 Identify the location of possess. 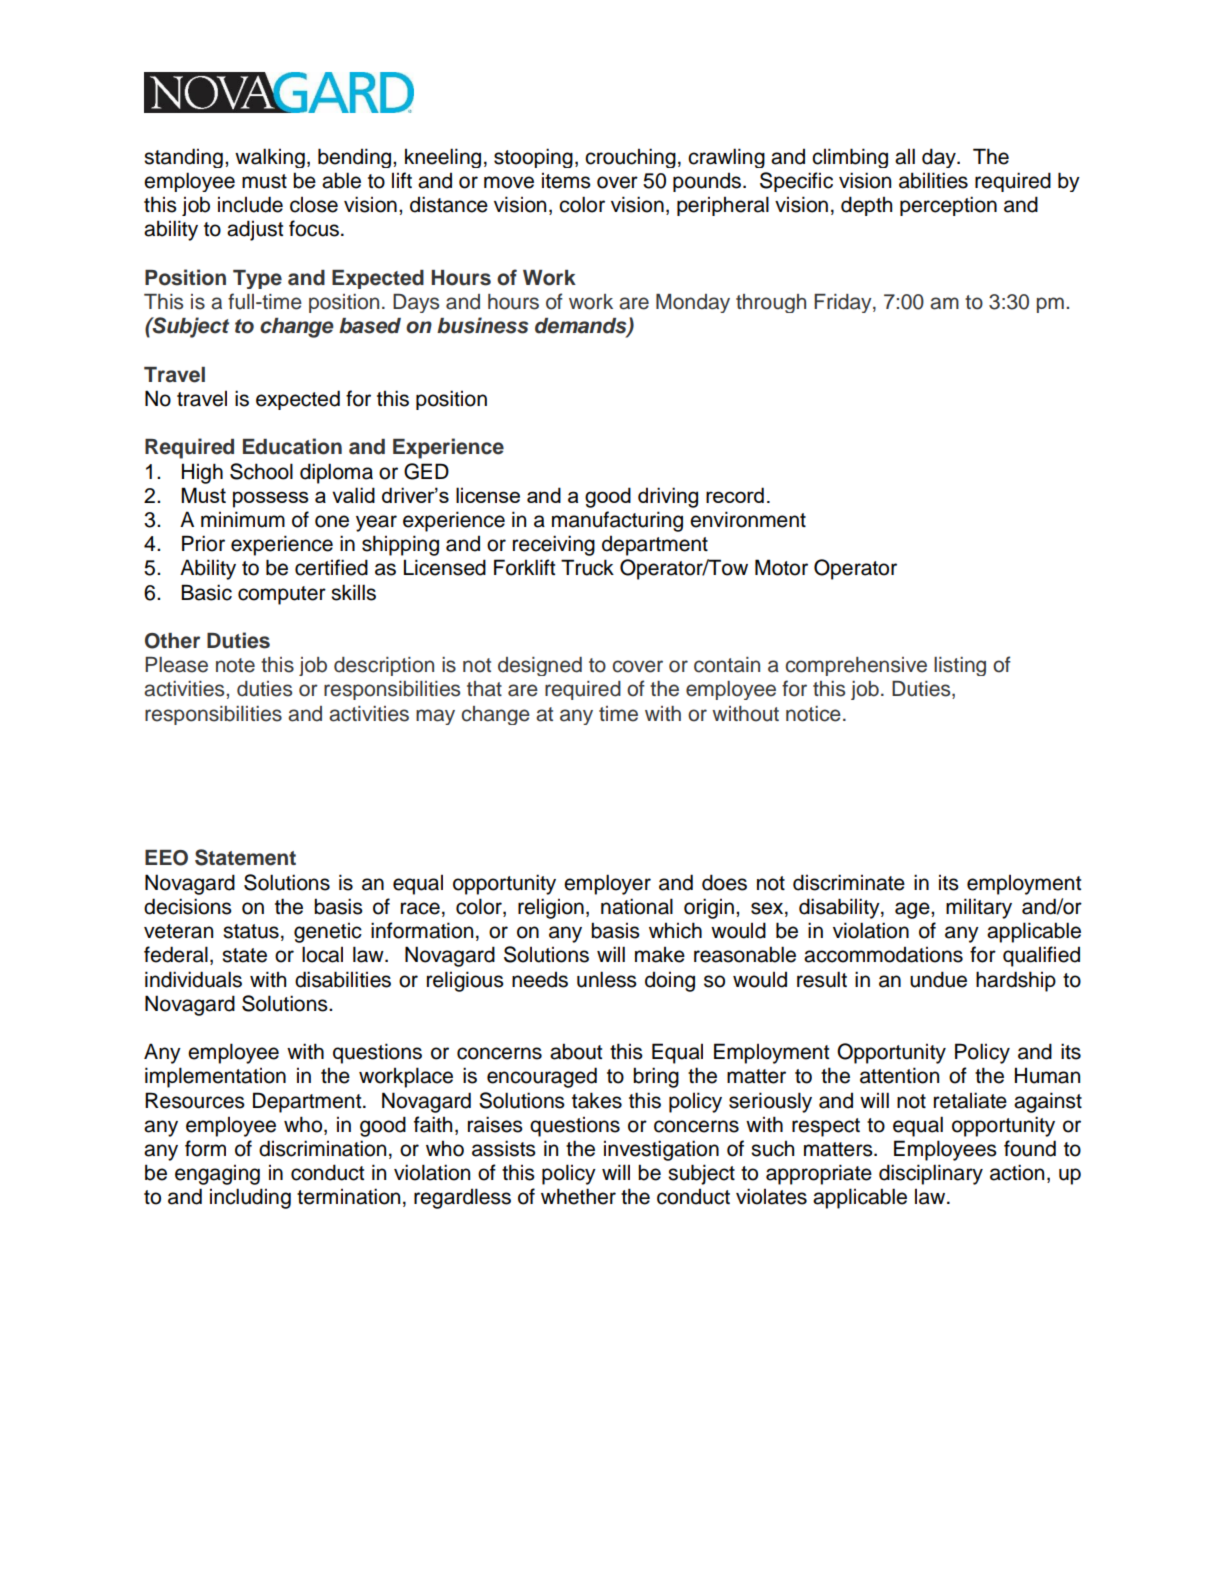
(271, 499).
